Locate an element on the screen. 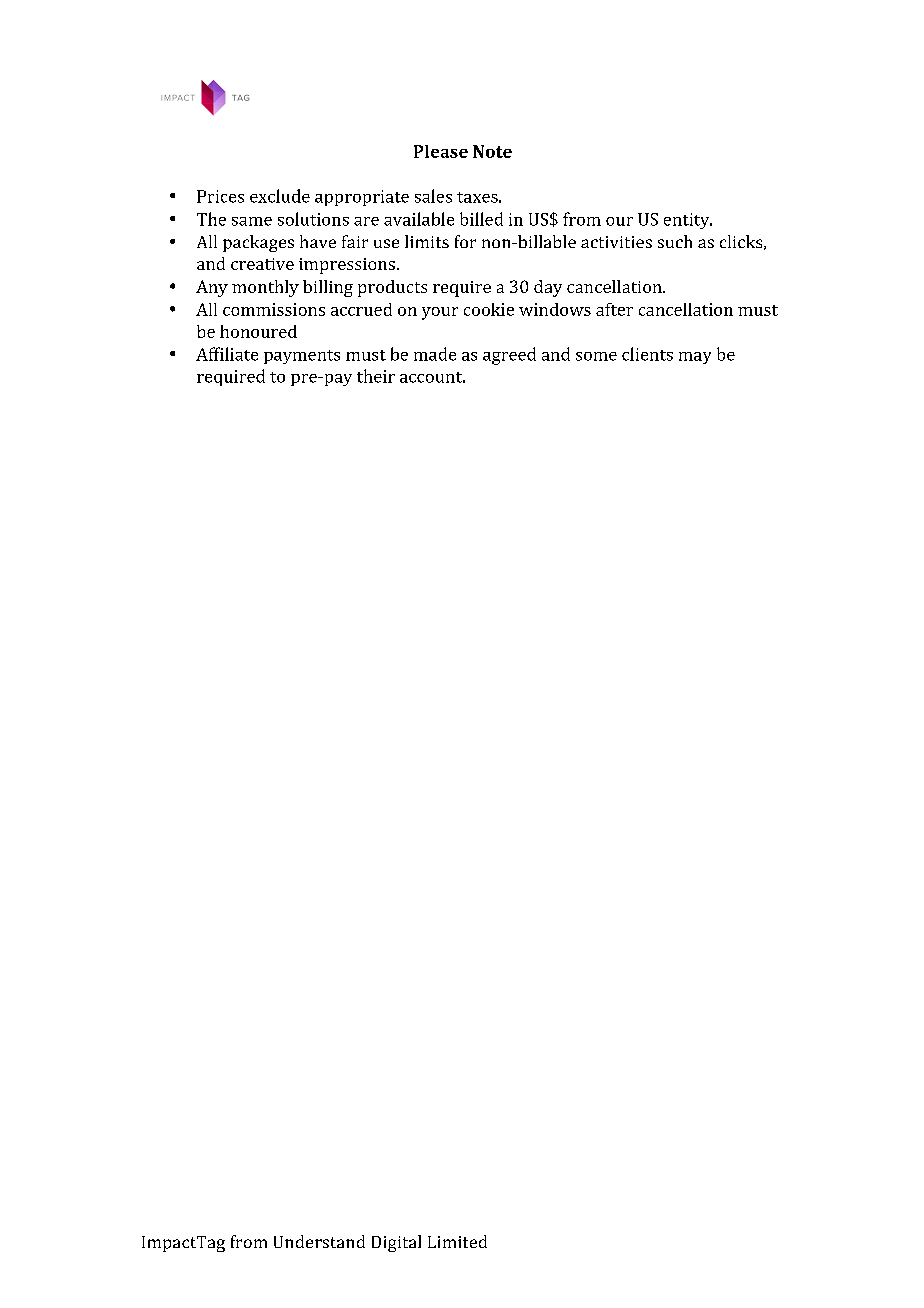  may is located at coordinates (695, 358).
